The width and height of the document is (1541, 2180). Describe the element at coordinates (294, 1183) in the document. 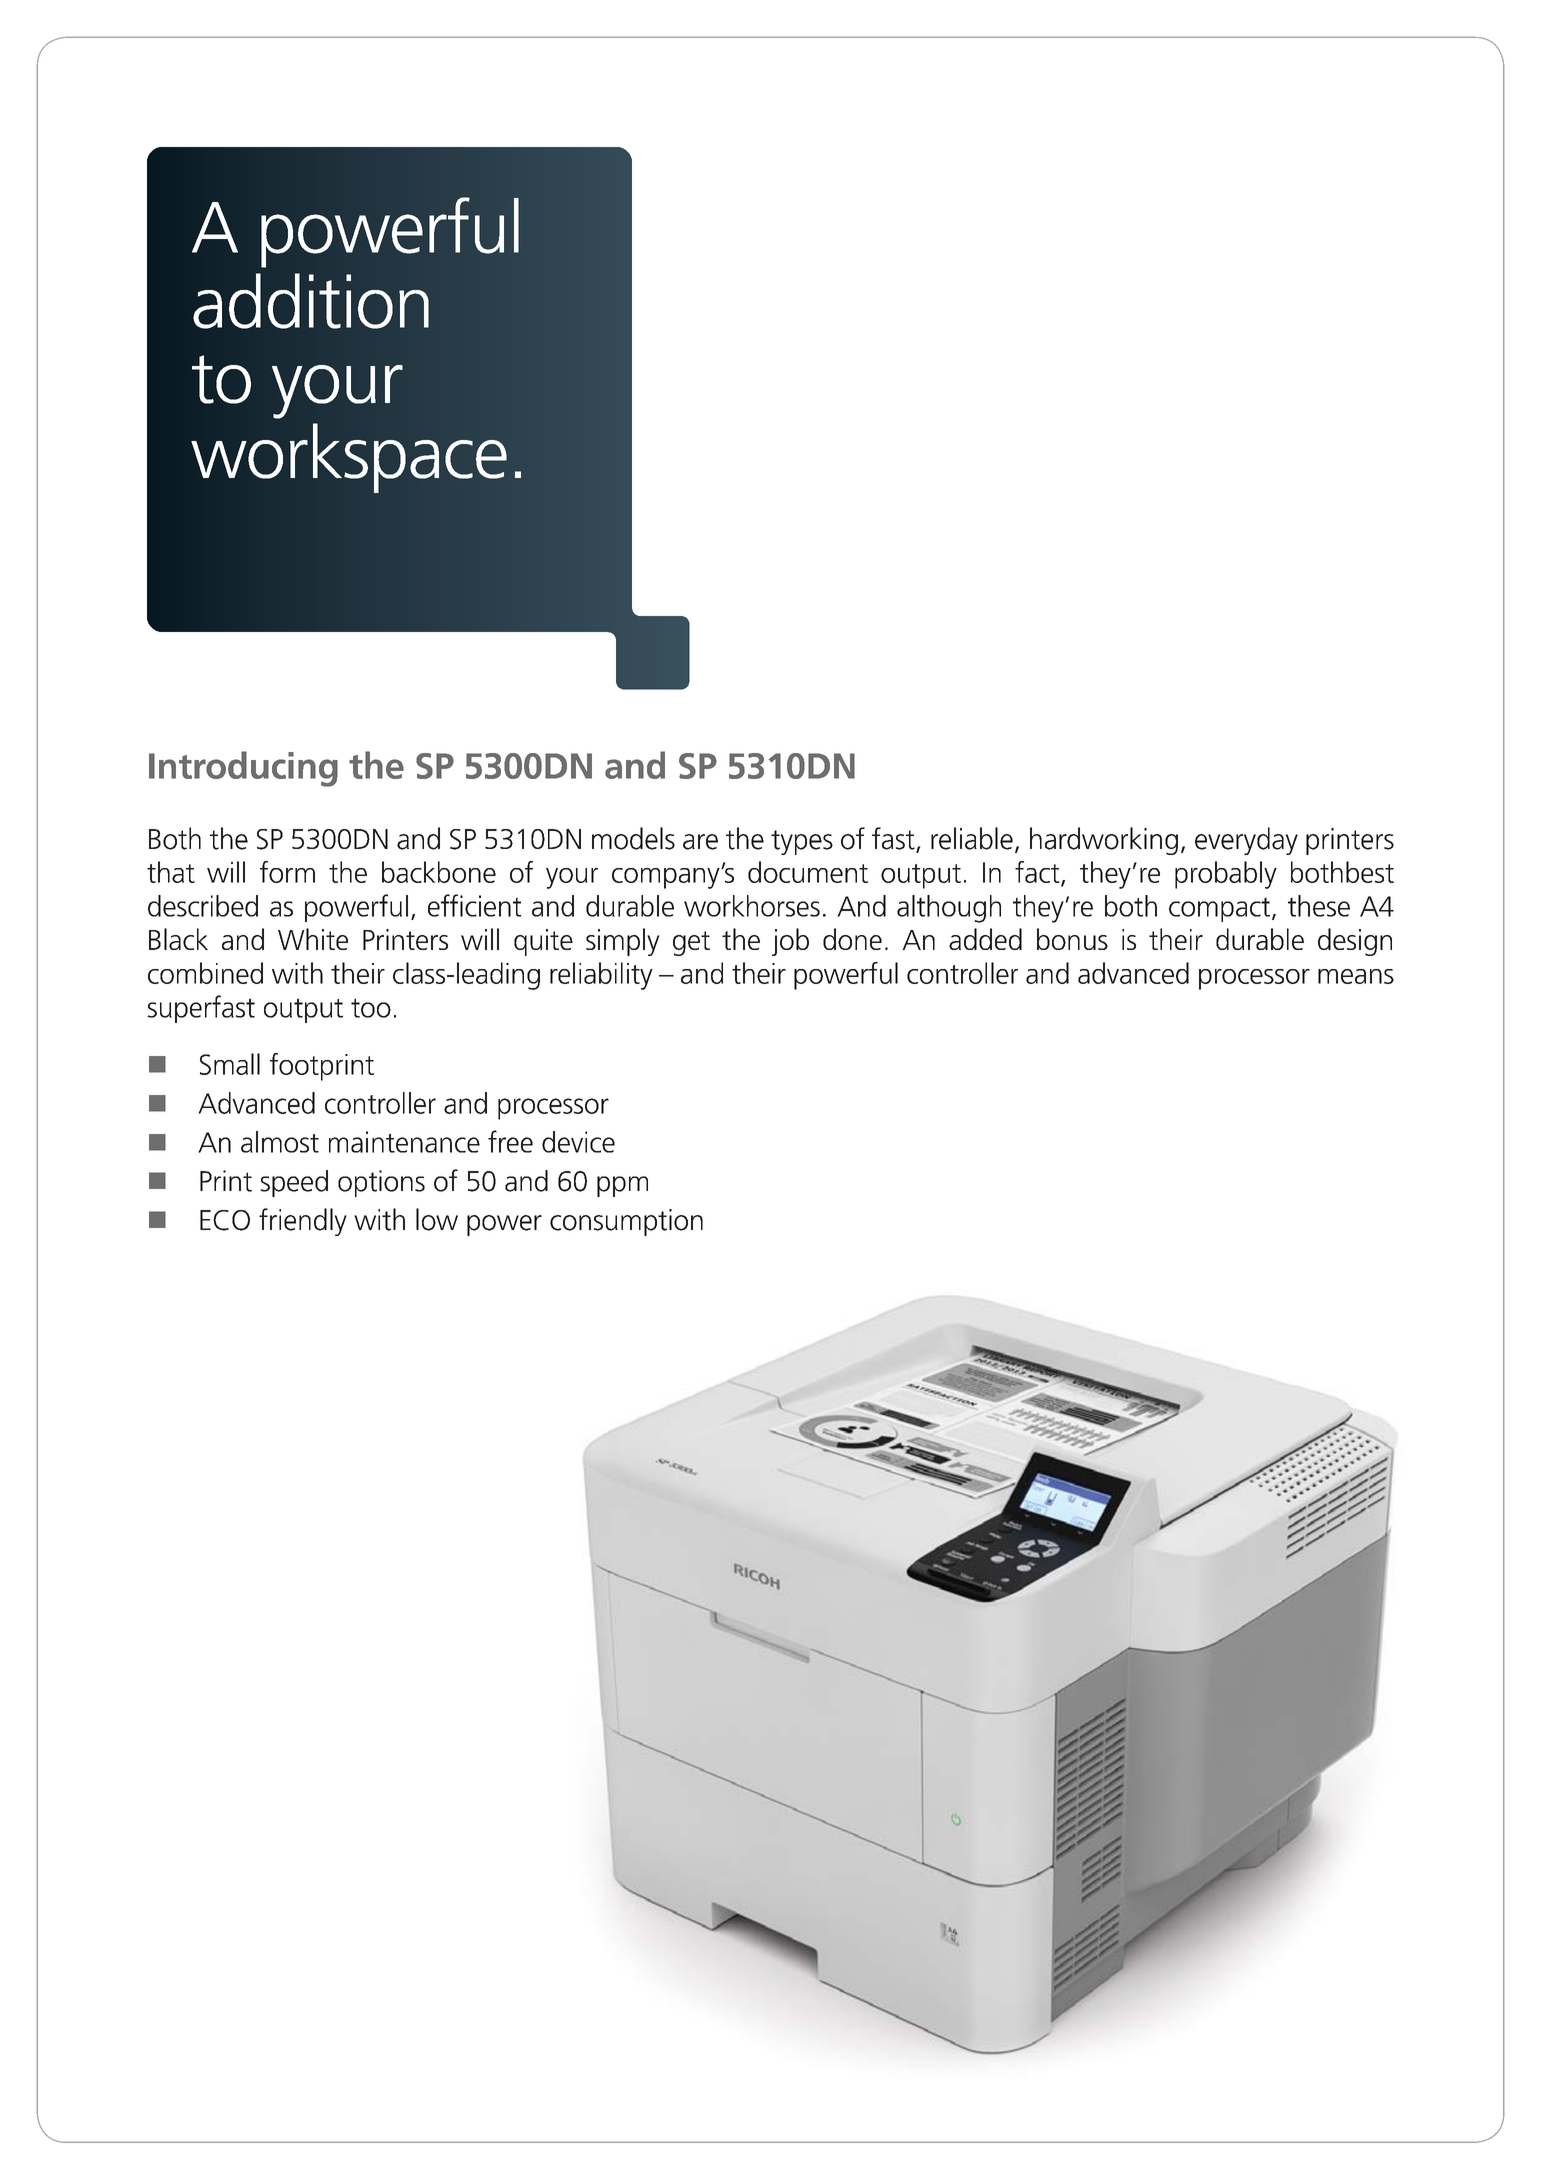

I see `speed` at that location.
